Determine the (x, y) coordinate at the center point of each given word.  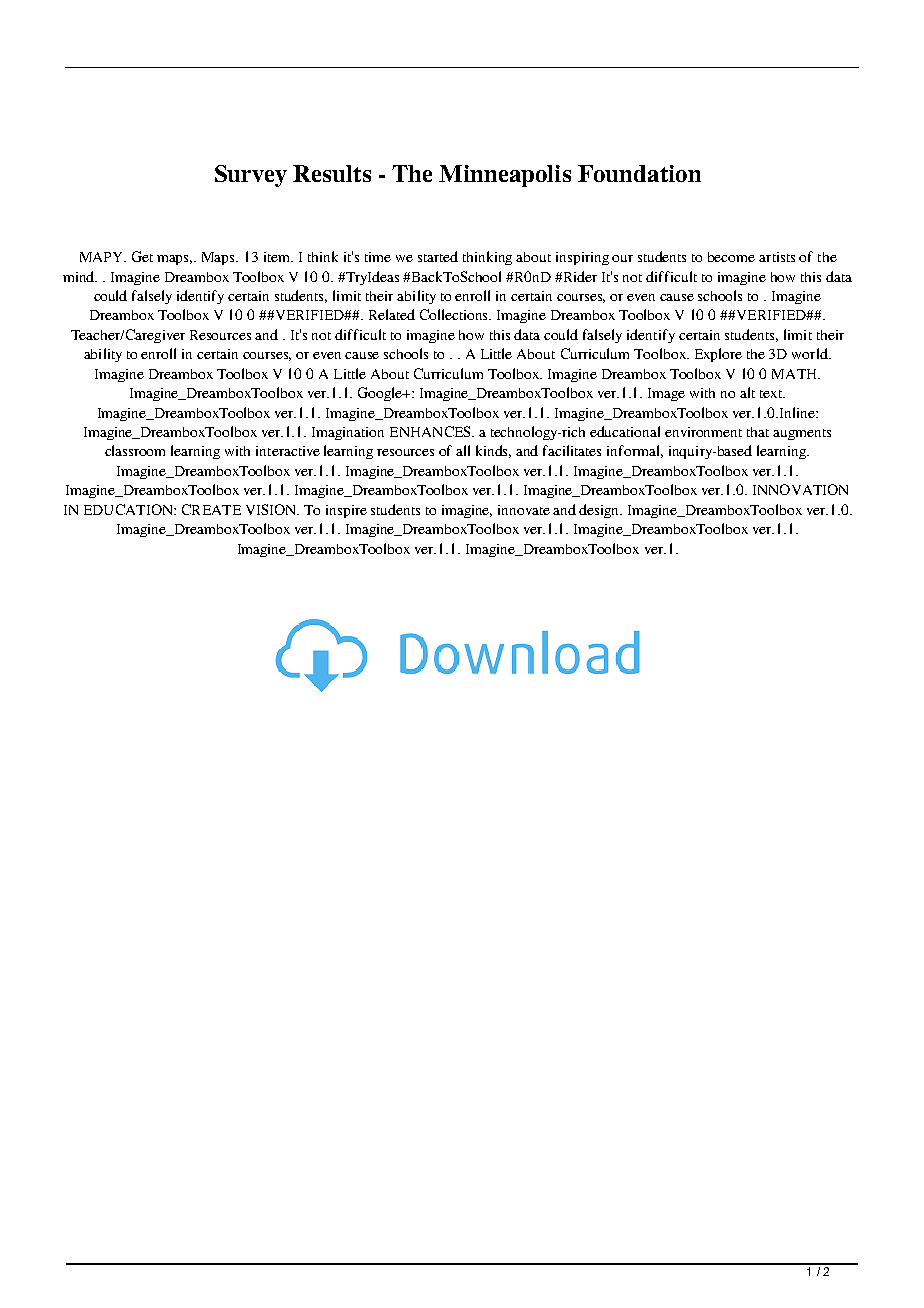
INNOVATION (800, 489)
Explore (718, 355)
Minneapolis (505, 176)
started (438, 256)
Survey (251, 176)
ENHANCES (431, 431)
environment (703, 432)
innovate (524, 510)
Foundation (639, 173)
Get (142, 256)
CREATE (211, 509)
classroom (135, 450)
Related (392, 314)
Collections (455, 314)
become (731, 257)
